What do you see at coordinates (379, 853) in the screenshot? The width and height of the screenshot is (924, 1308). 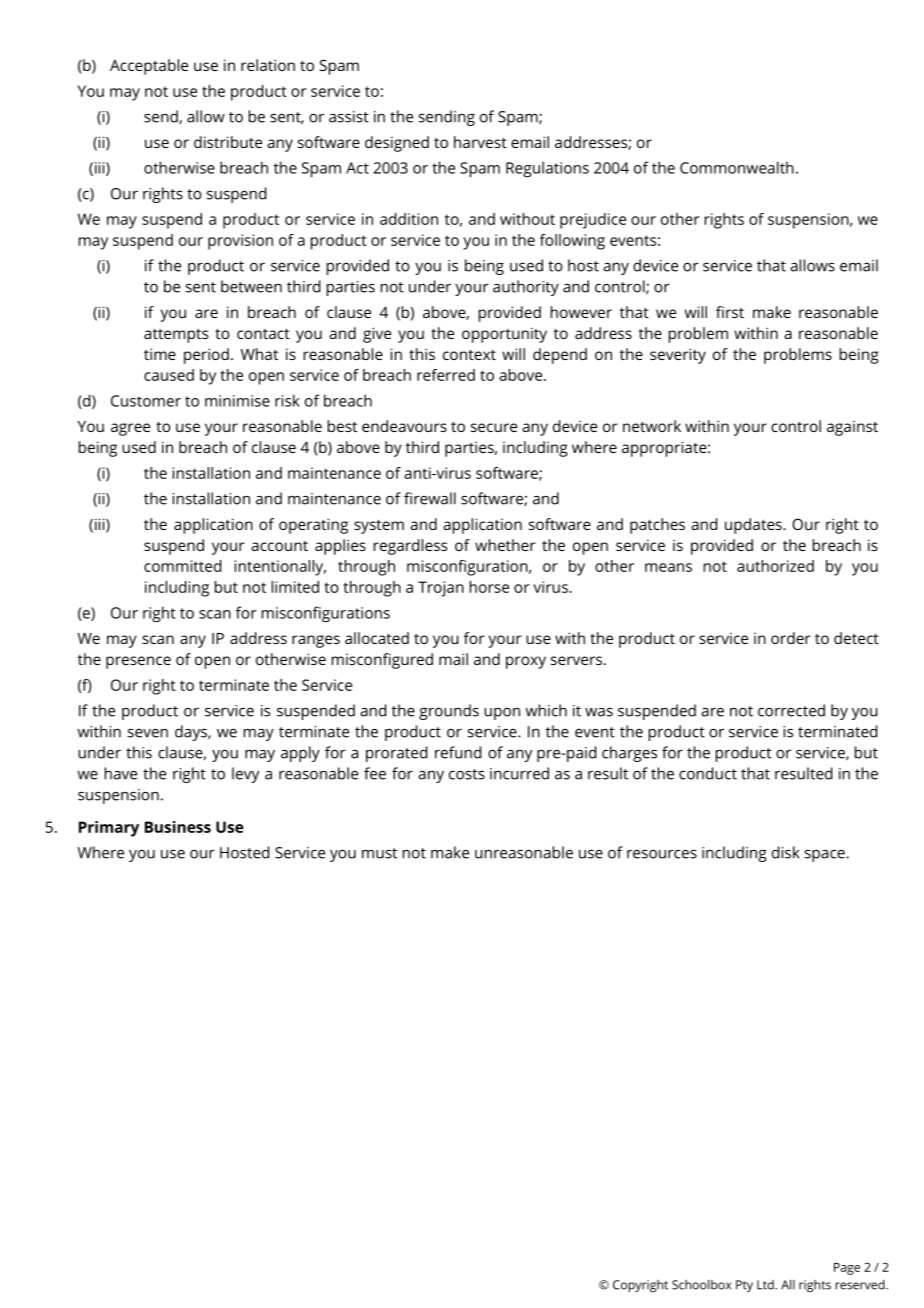 I see `must` at bounding box center [379, 853].
